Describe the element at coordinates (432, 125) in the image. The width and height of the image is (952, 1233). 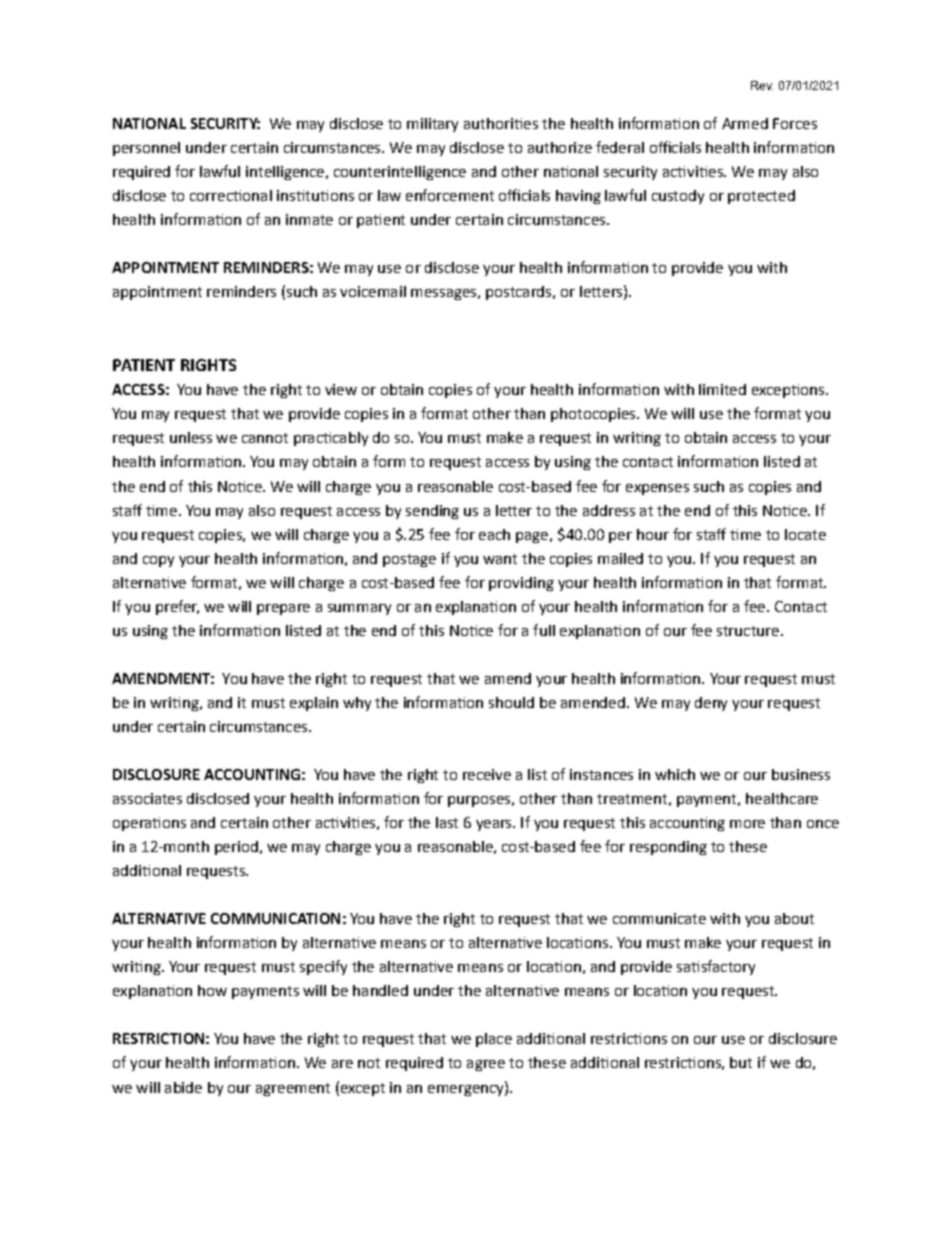
I see `military` at that location.
